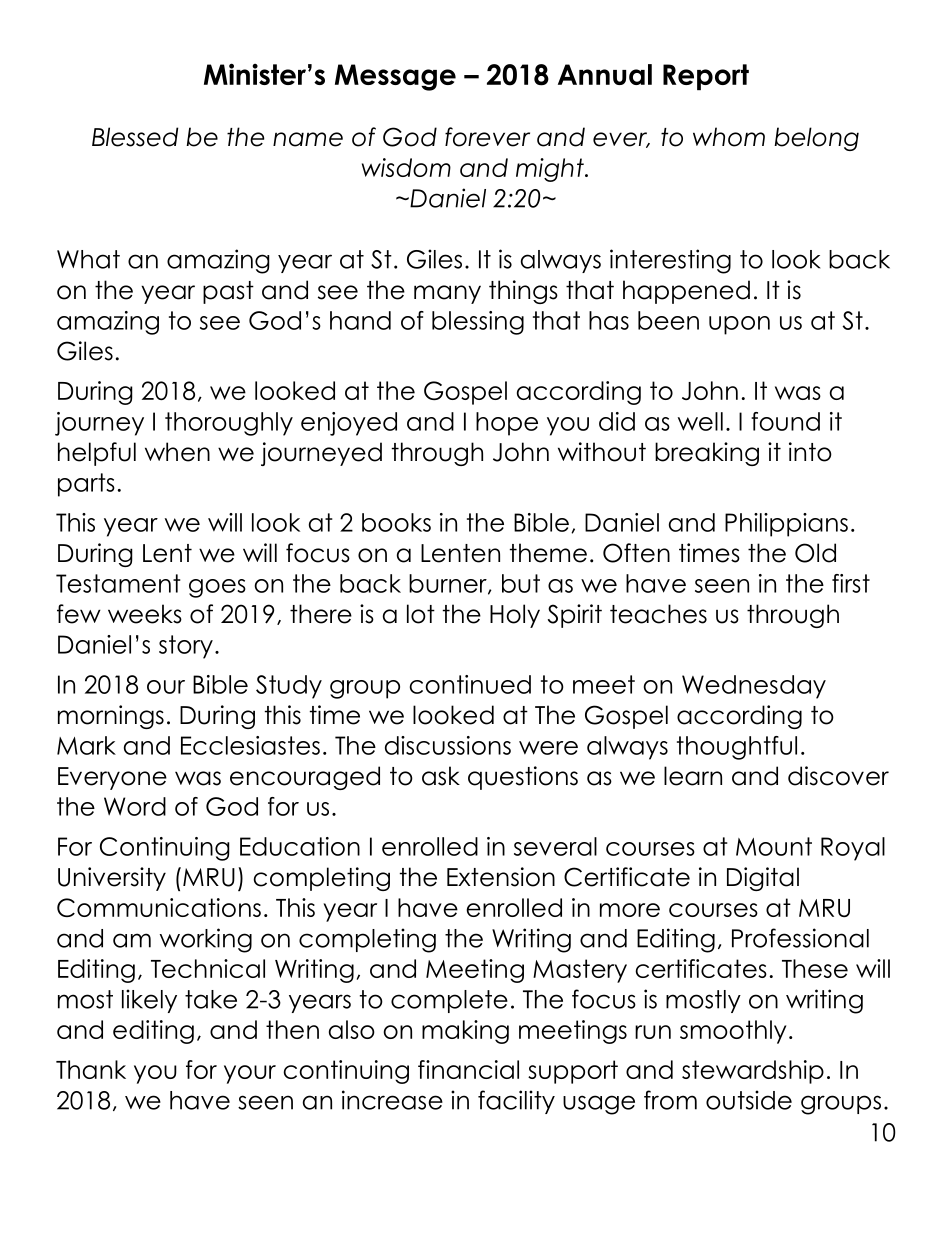 This image has height=1233, width=952. Describe the element at coordinates (468, 1069) in the image. I see `financial` at that location.
